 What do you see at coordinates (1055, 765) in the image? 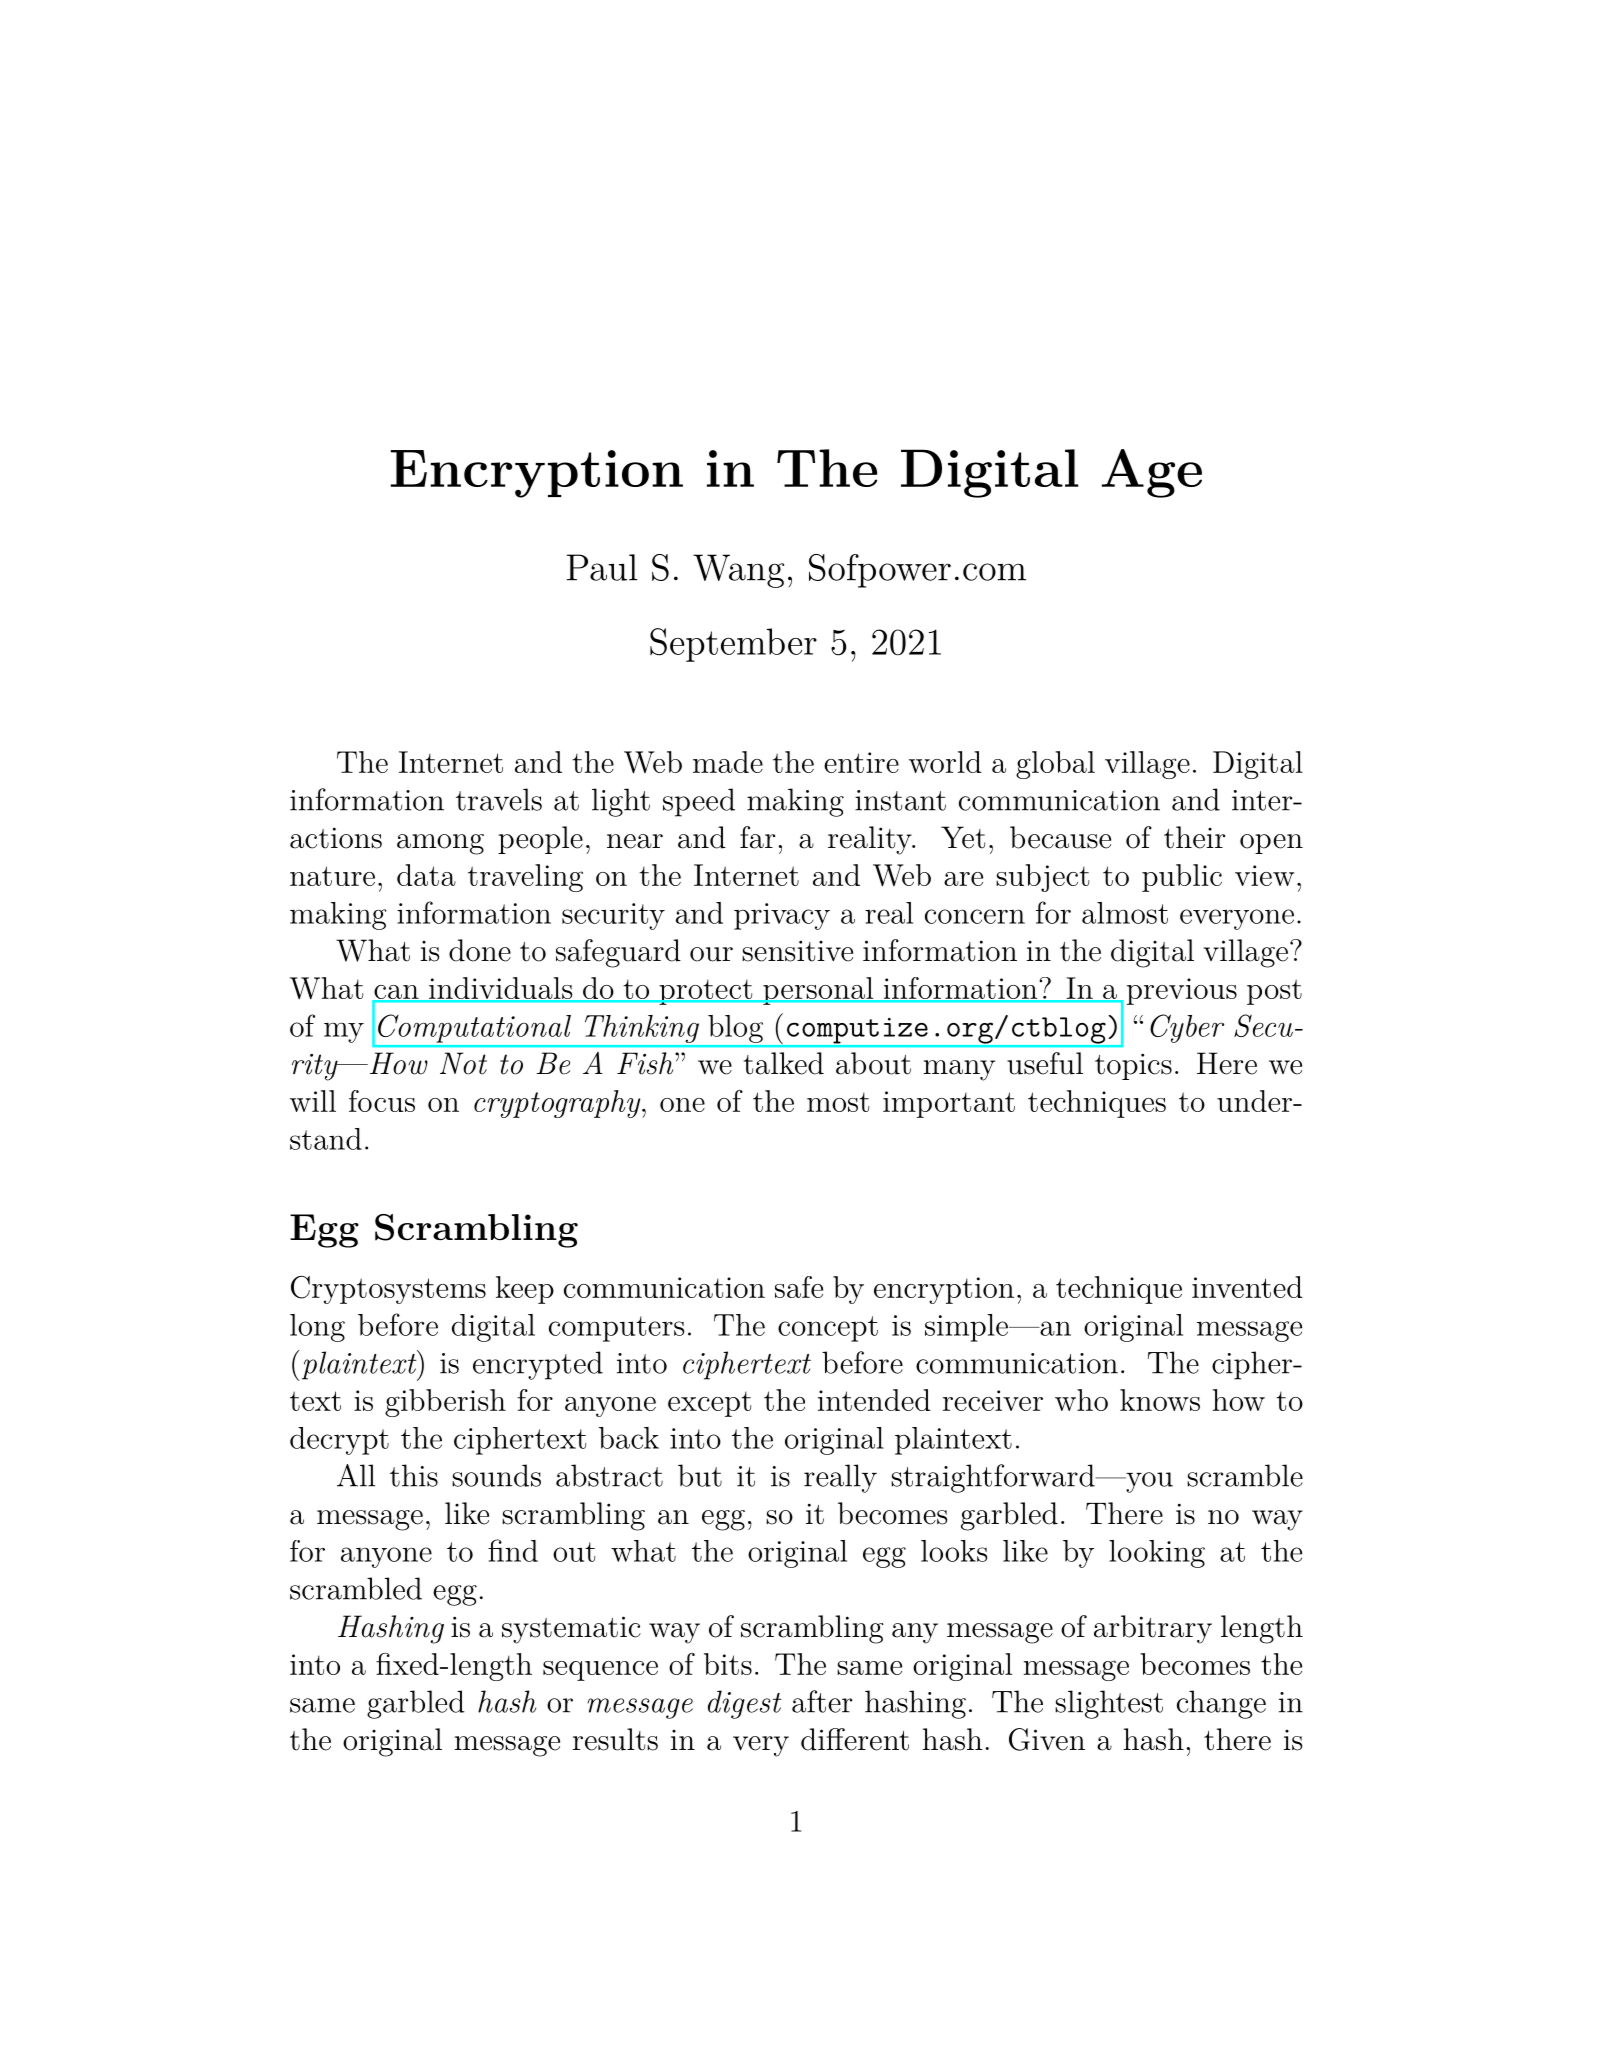
I see `global` at bounding box center [1055, 765].
